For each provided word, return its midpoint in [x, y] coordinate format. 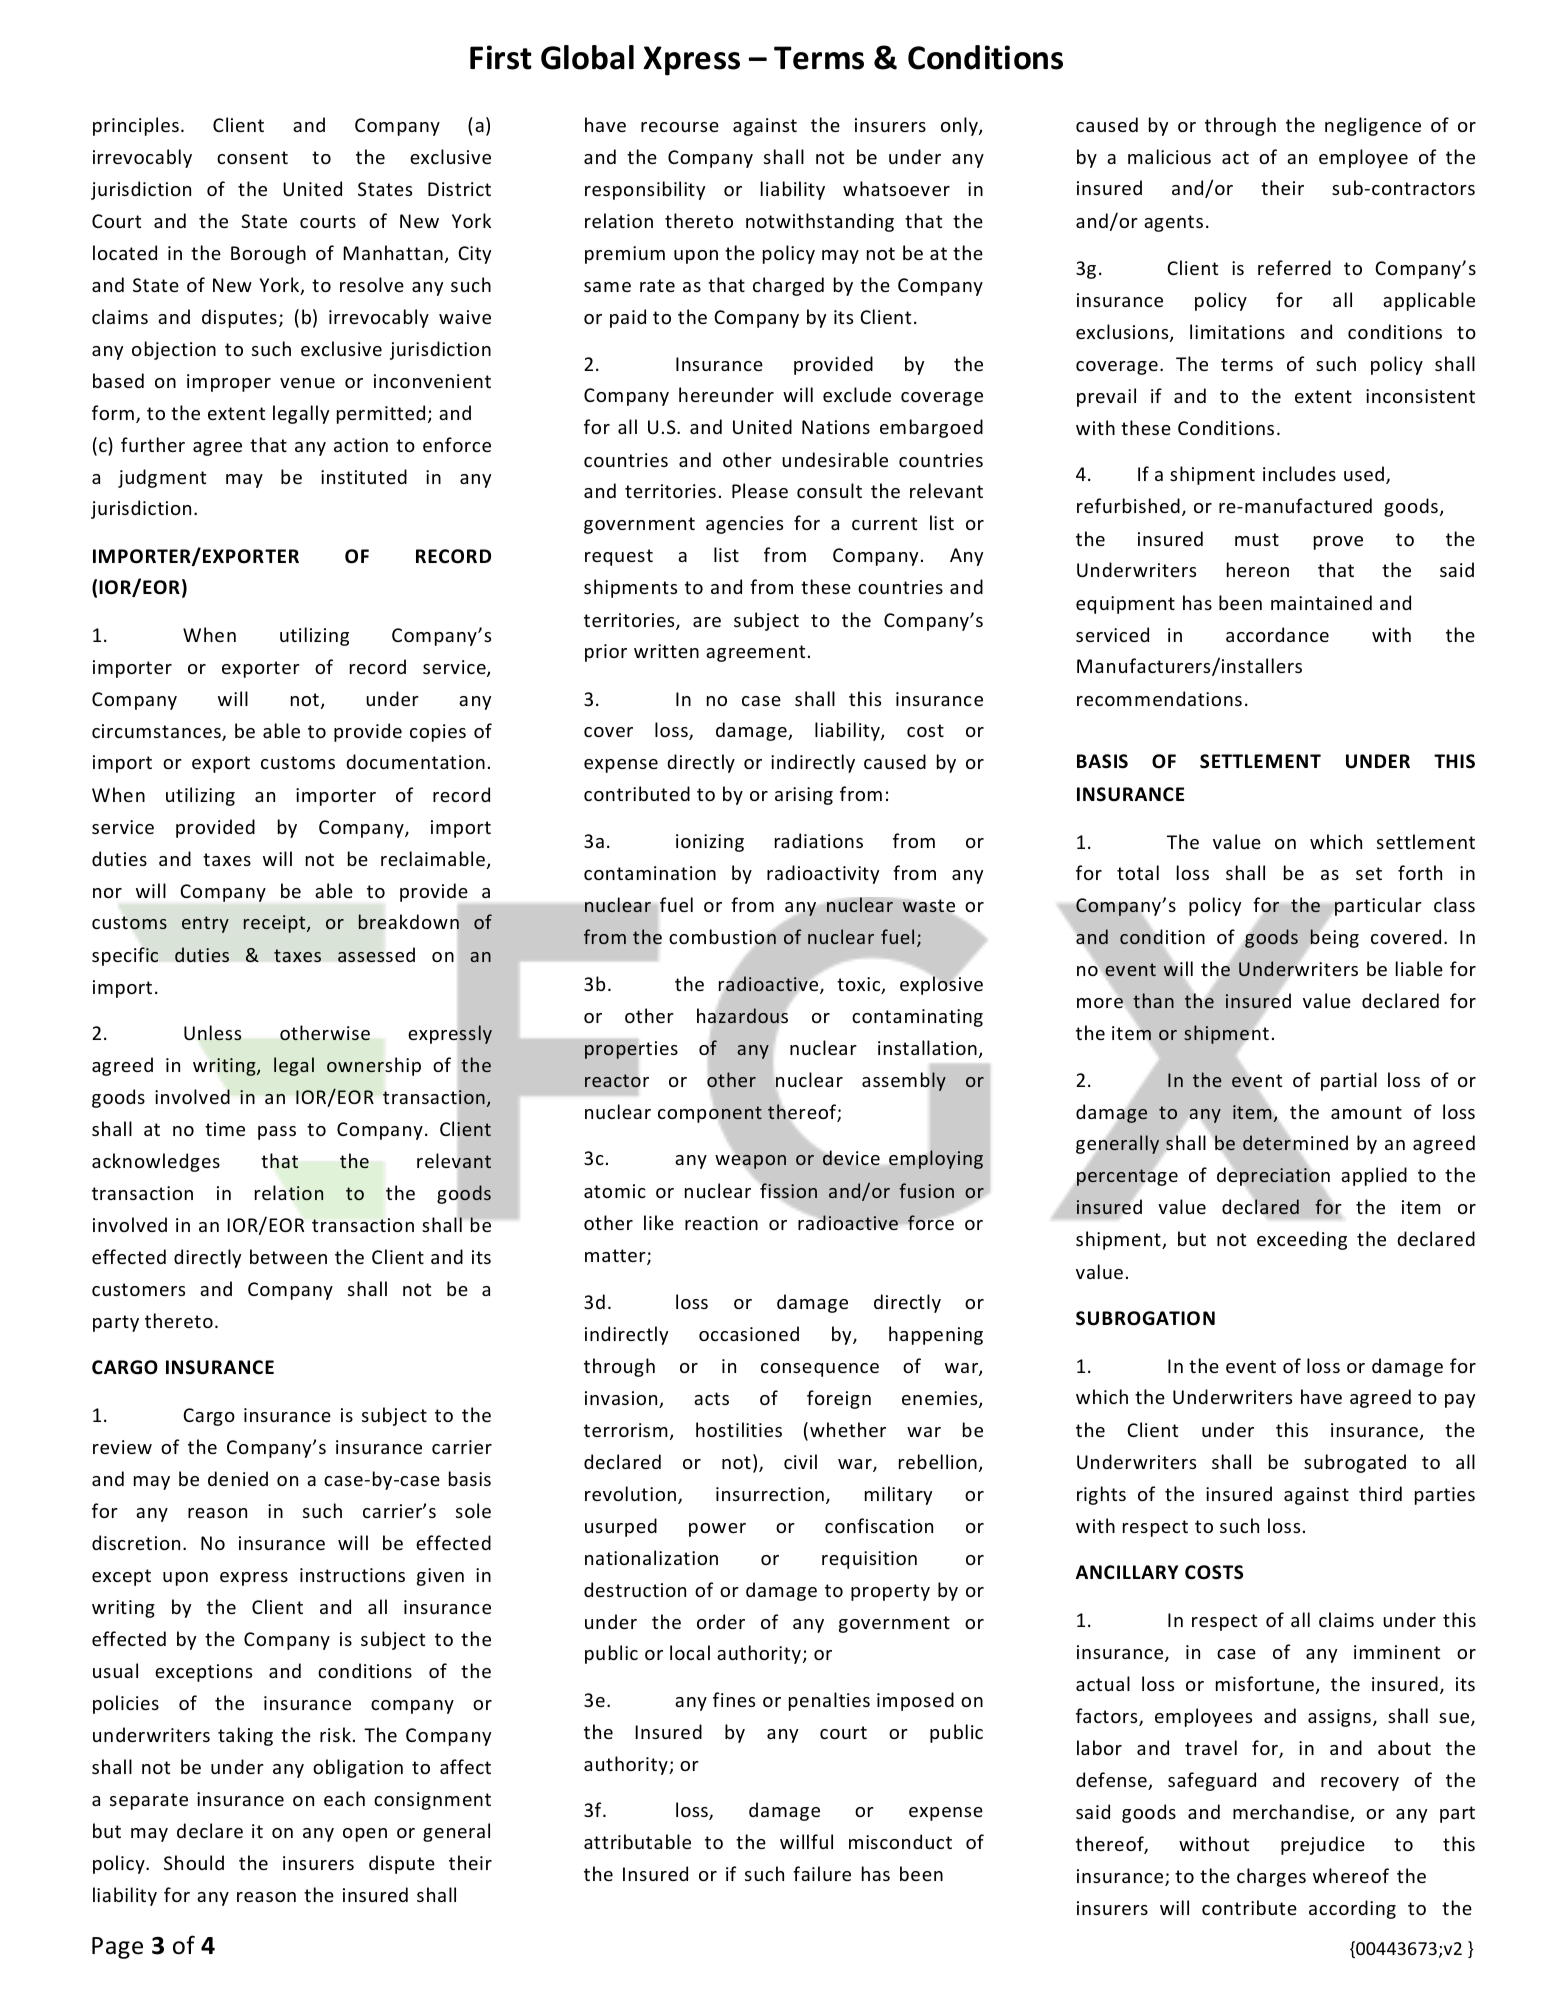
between [288, 1256]
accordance [1277, 634]
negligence [1373, 126]
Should [194, 1862]
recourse [680, 127]
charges [1271, 1877]
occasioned [749, 1333]
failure [822, 1873]
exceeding [1302, 1240]
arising [804, 796]
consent [252, 157]
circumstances [157, 732]
